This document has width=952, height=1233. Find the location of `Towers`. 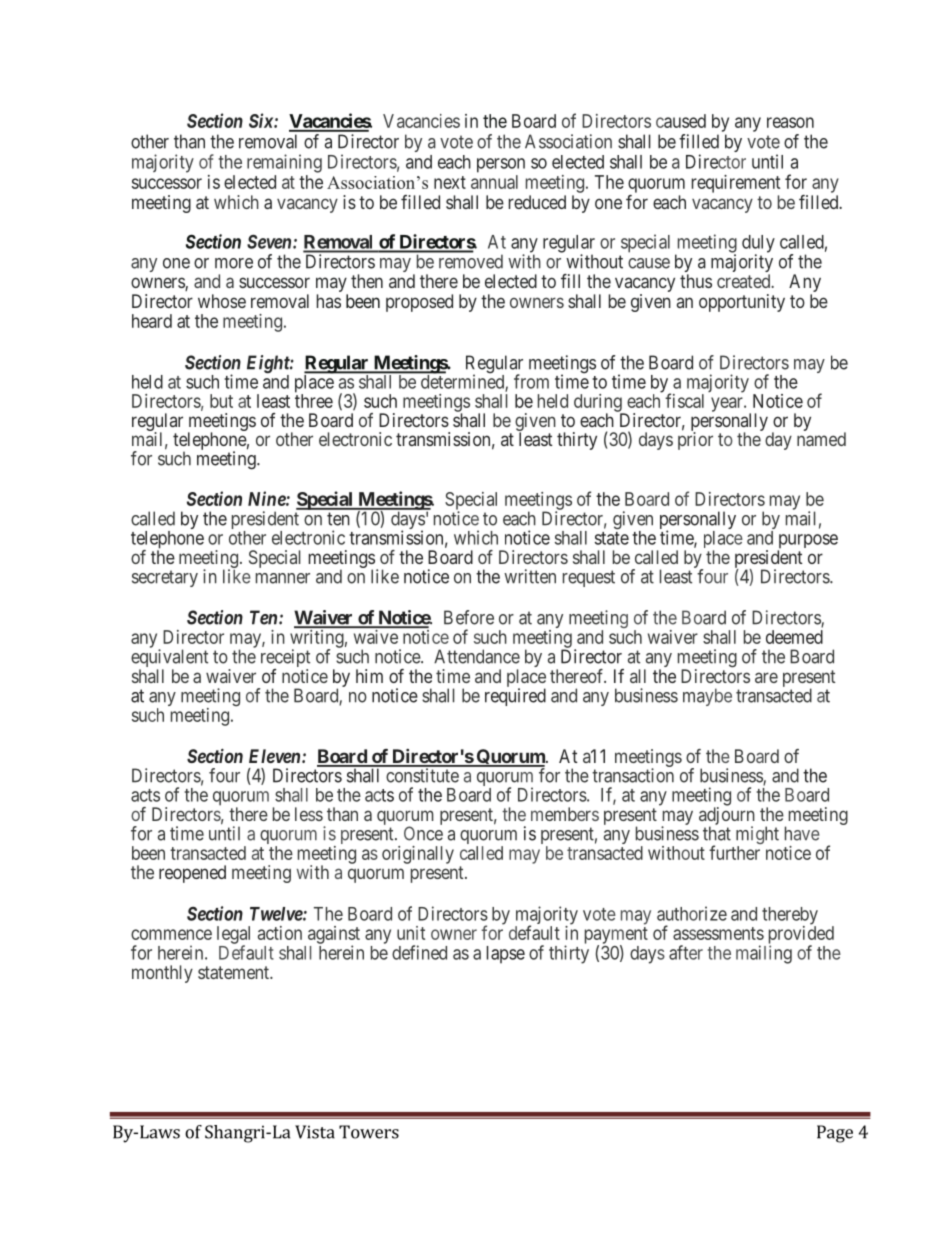

Towers is located at coordinates (369, 1132).
